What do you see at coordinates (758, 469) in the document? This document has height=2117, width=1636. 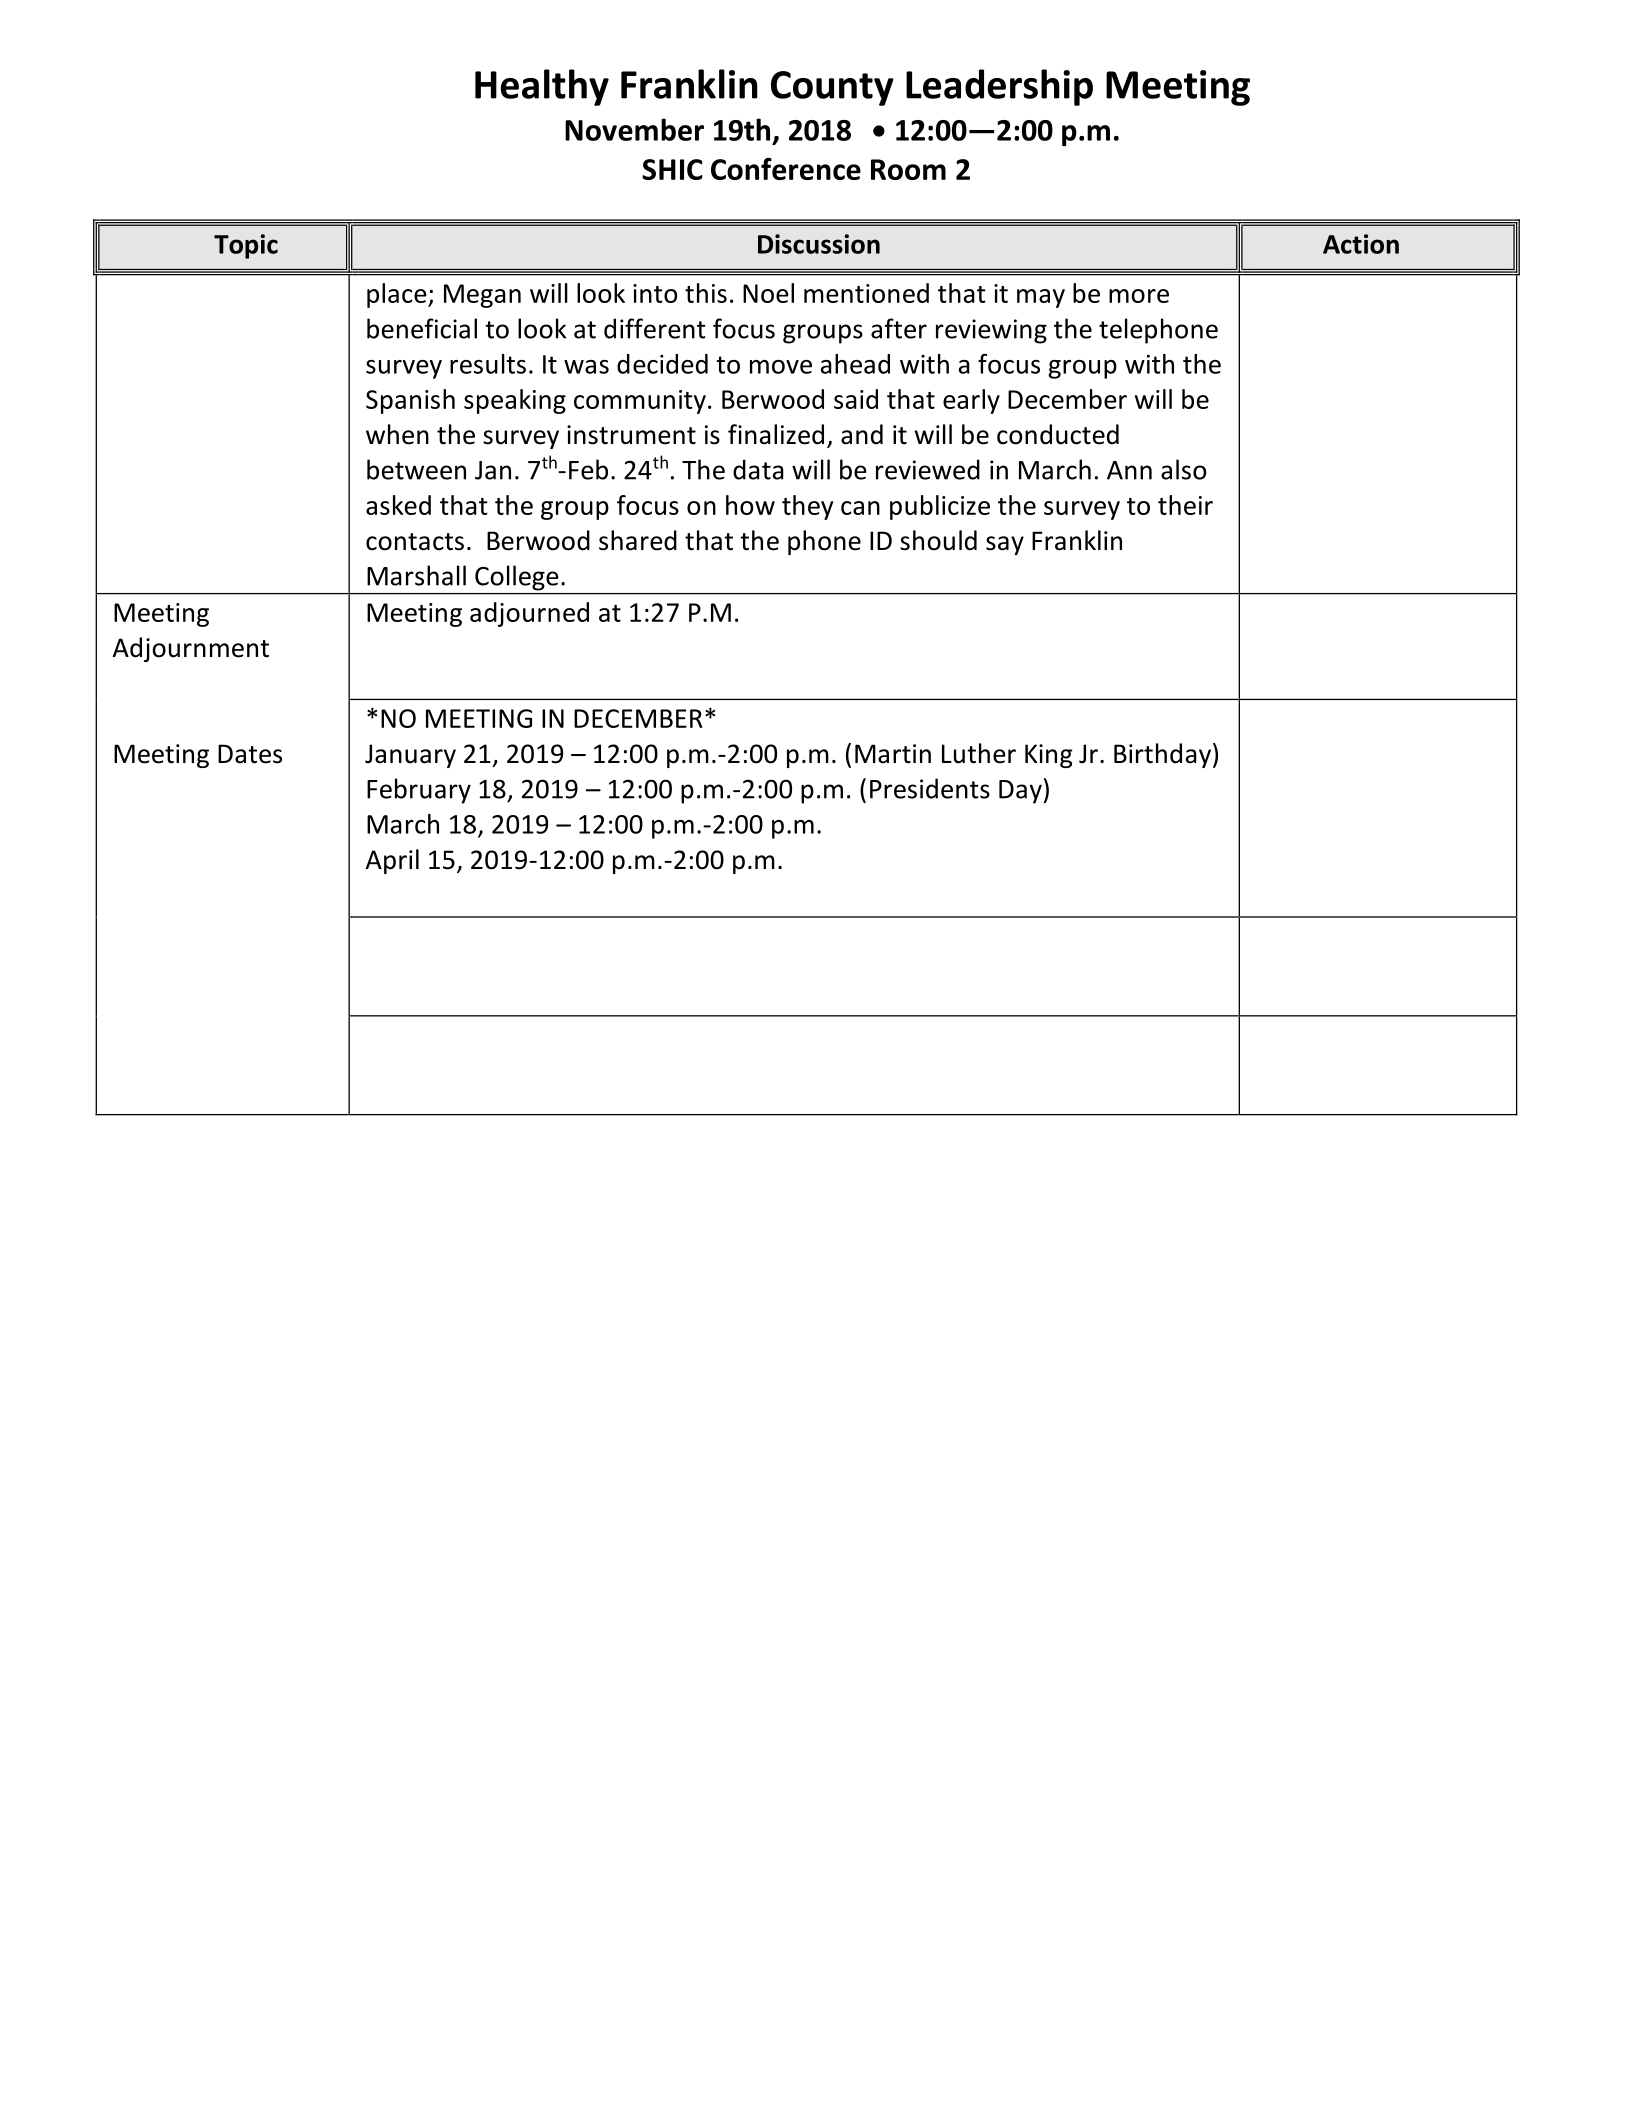 I see `data` at bounding box center [758, 469].
